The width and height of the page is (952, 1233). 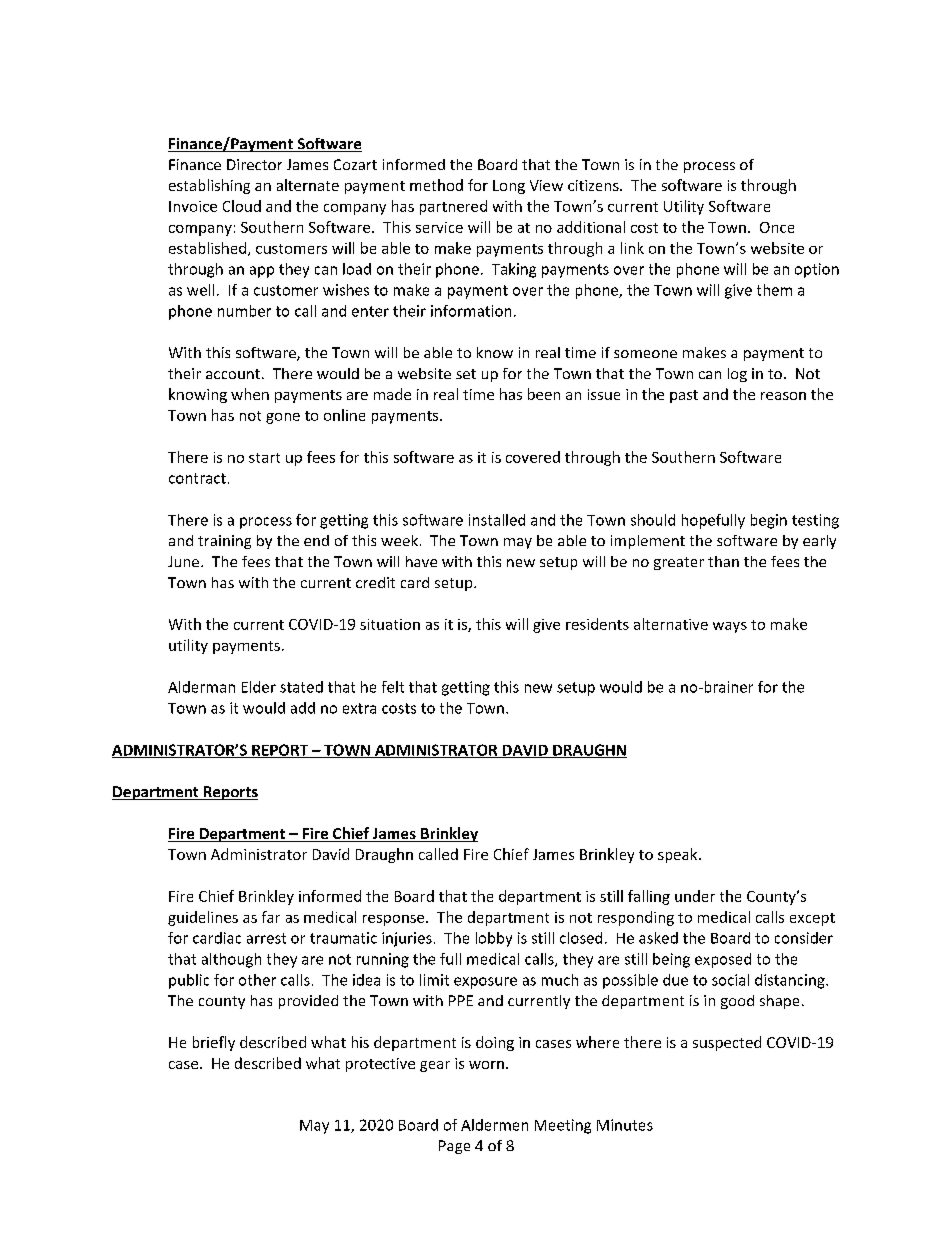 What do you see at coordinates (494, 939) in the page?
I see `lobby` at bounding box center [494, 939].
